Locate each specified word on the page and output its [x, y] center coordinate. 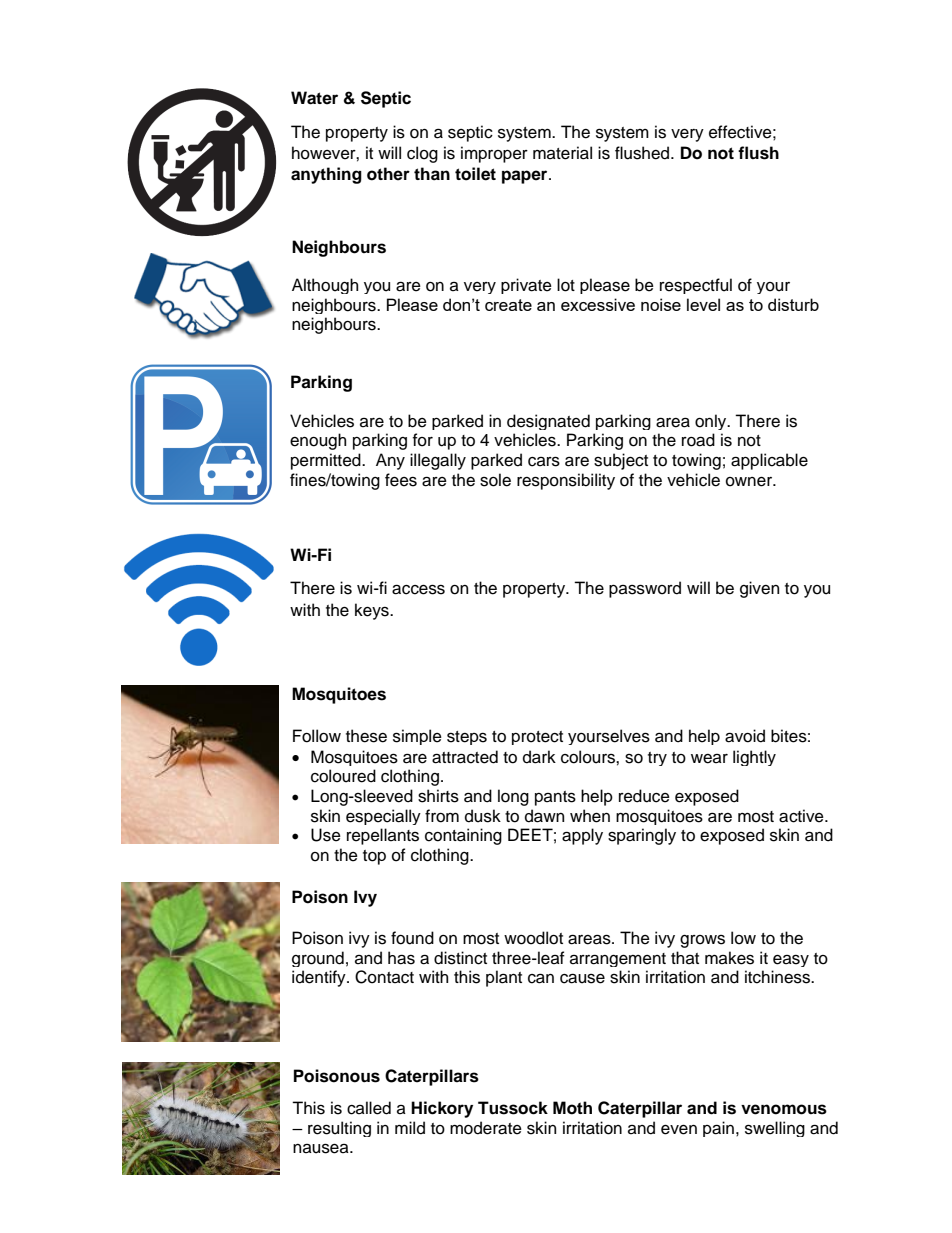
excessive [598, 304]
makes [729, 958]
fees [401, 480]
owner [750, 482]
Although [325, 286]
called [369, 1108]
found [412, 938]
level [703, 304]
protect [537, 738]
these [366, 736]
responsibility [566, 481]
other [388, 174]
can [541, 978]
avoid [745, 736]
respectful [696, 286]
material [562, 153]
